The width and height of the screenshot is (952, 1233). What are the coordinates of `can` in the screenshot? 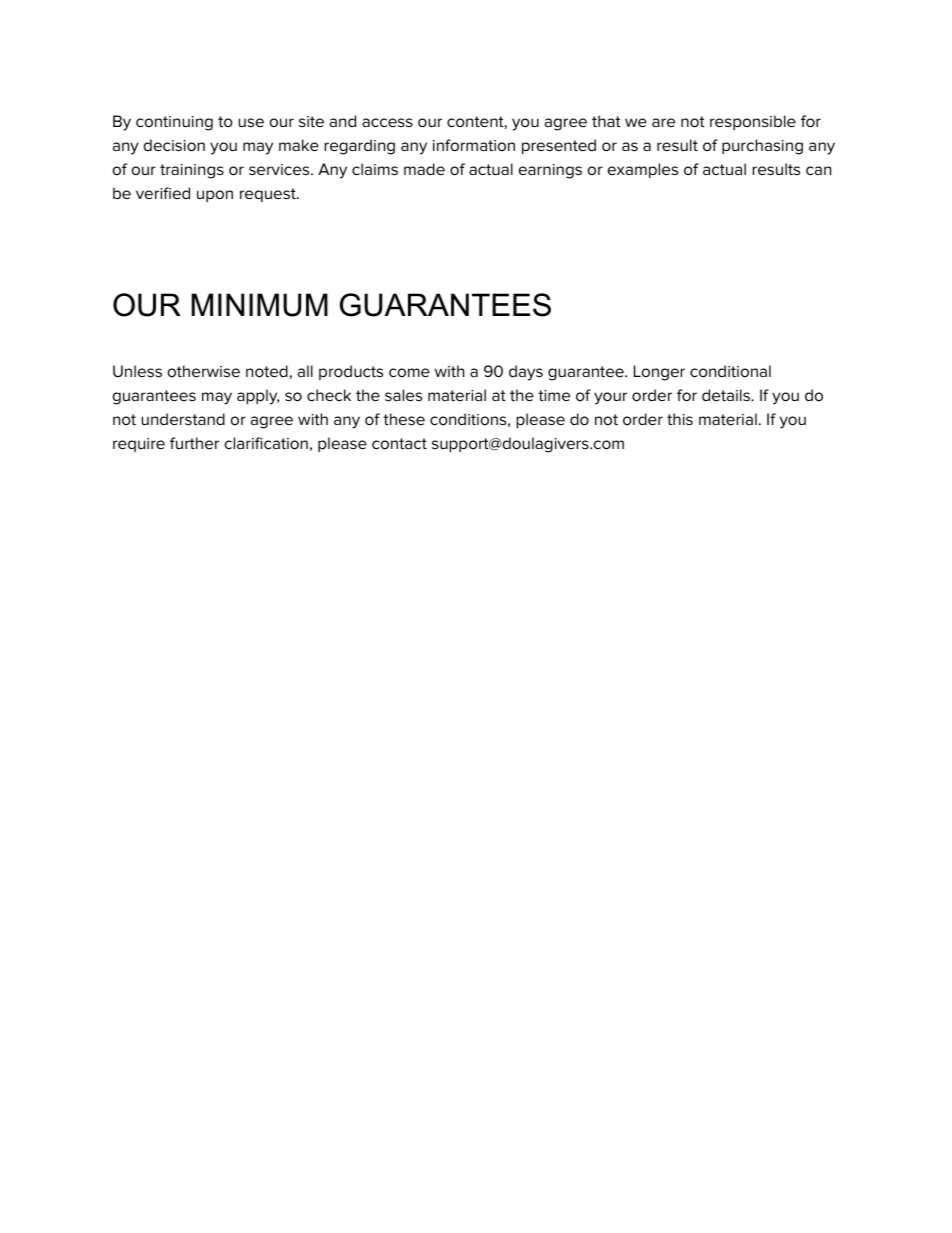 It's located at (818, 170).
